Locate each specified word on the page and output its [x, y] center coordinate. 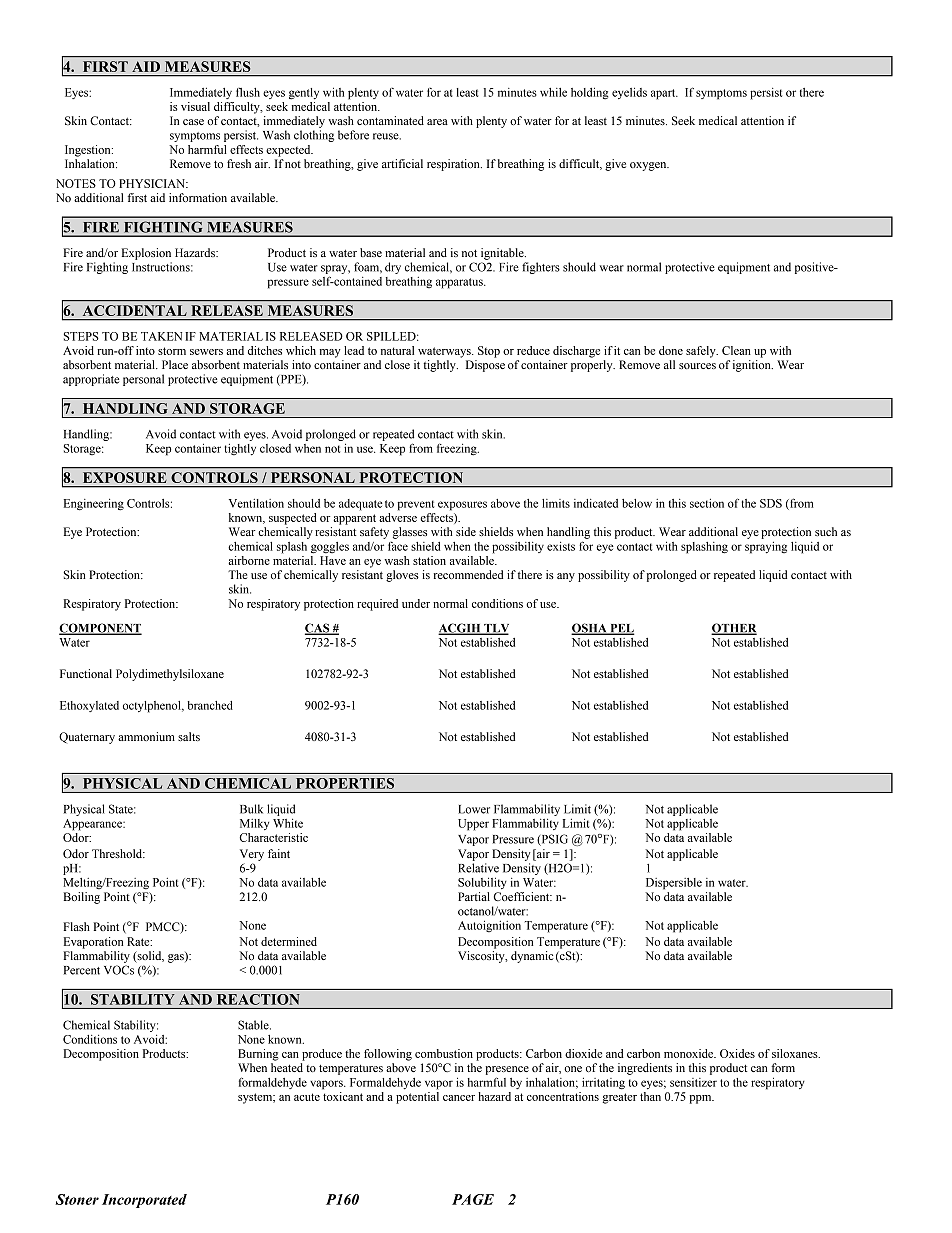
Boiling [82, 898]
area [437, 122]
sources [697, 366]
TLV [495, 629]
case [193, 122]
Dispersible [674, 884]
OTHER [734, 629]
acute [307, 1097]
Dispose [485, 366]
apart [664, 94]
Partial [474, 896]
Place [175, 364]
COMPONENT [100, 629]
